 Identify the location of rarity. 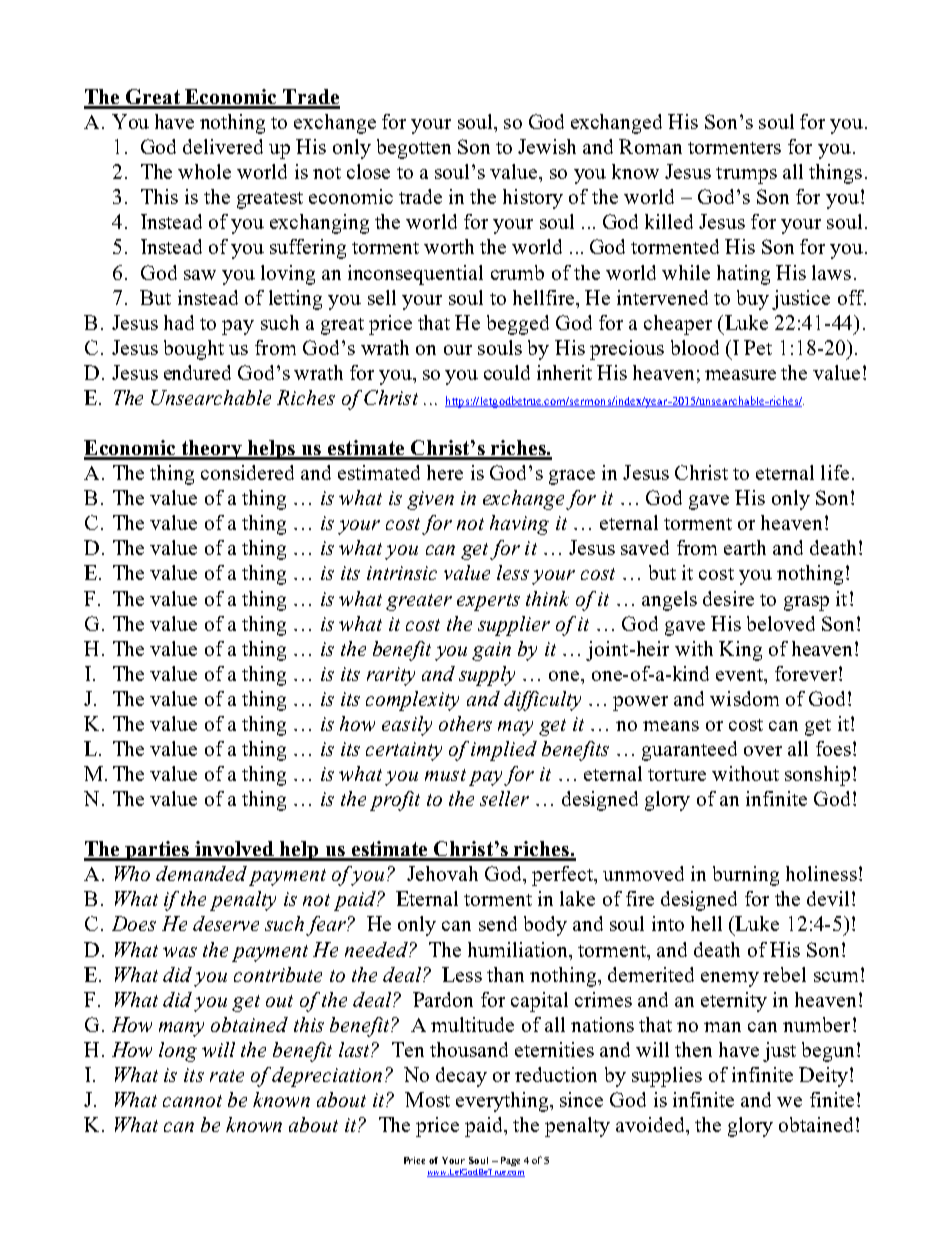
(391, 676).
